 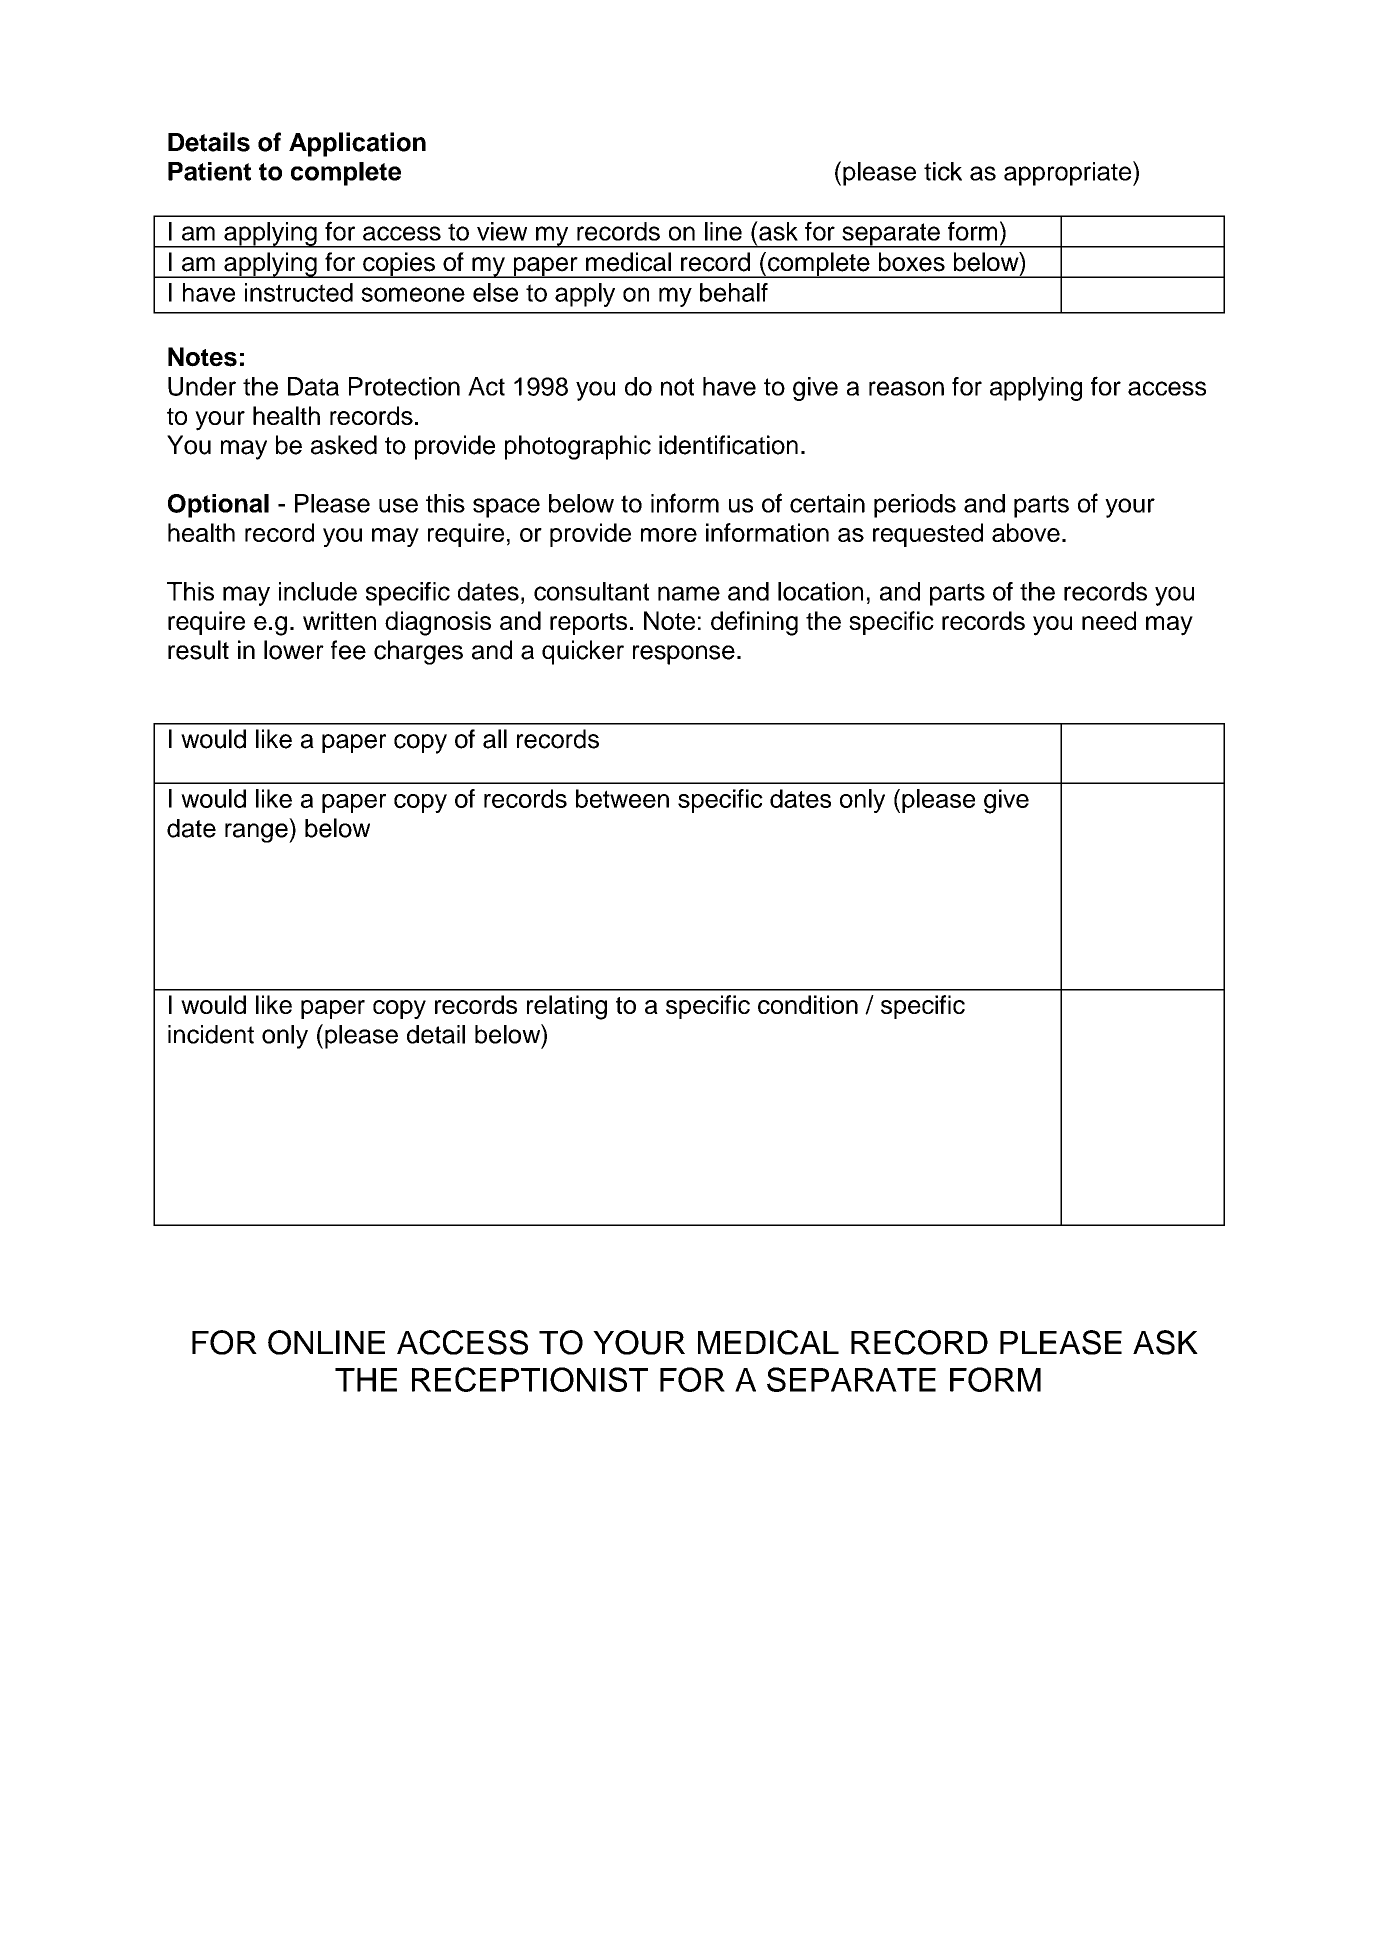 What do you see at coordinates (502, 231) in the screenshot?
I see `view` at bounding box center [502, 231].
